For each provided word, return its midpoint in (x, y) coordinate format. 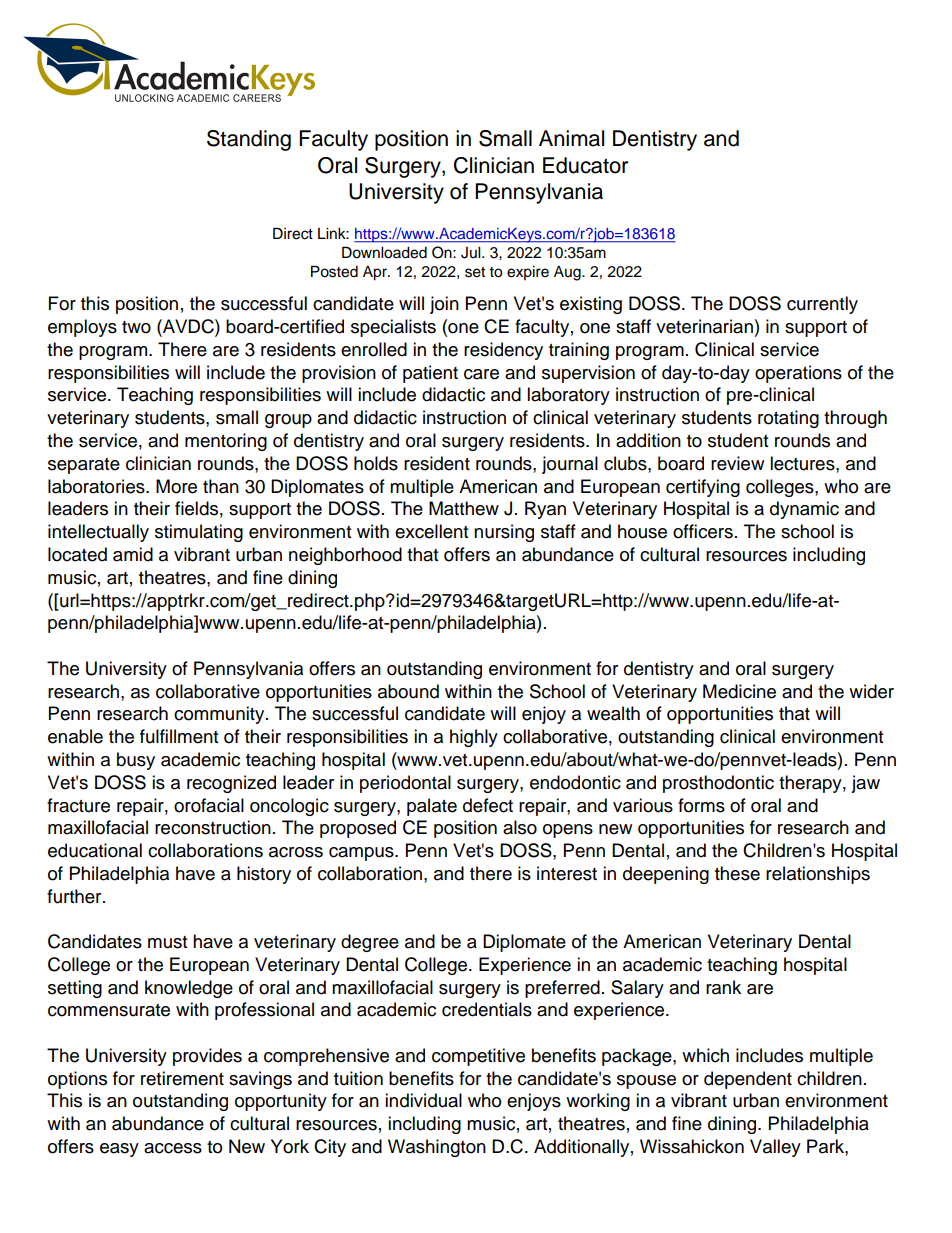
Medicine (739, 691)
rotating (788, 419)
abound (408, 691)
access (173, 1148)
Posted (334, 271)
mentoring (226, 442)
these (737, 873)
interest (567, 873)
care (481, 374)
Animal (571, 138)
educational (95, 850)
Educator (585, 165)
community (220, 715)
